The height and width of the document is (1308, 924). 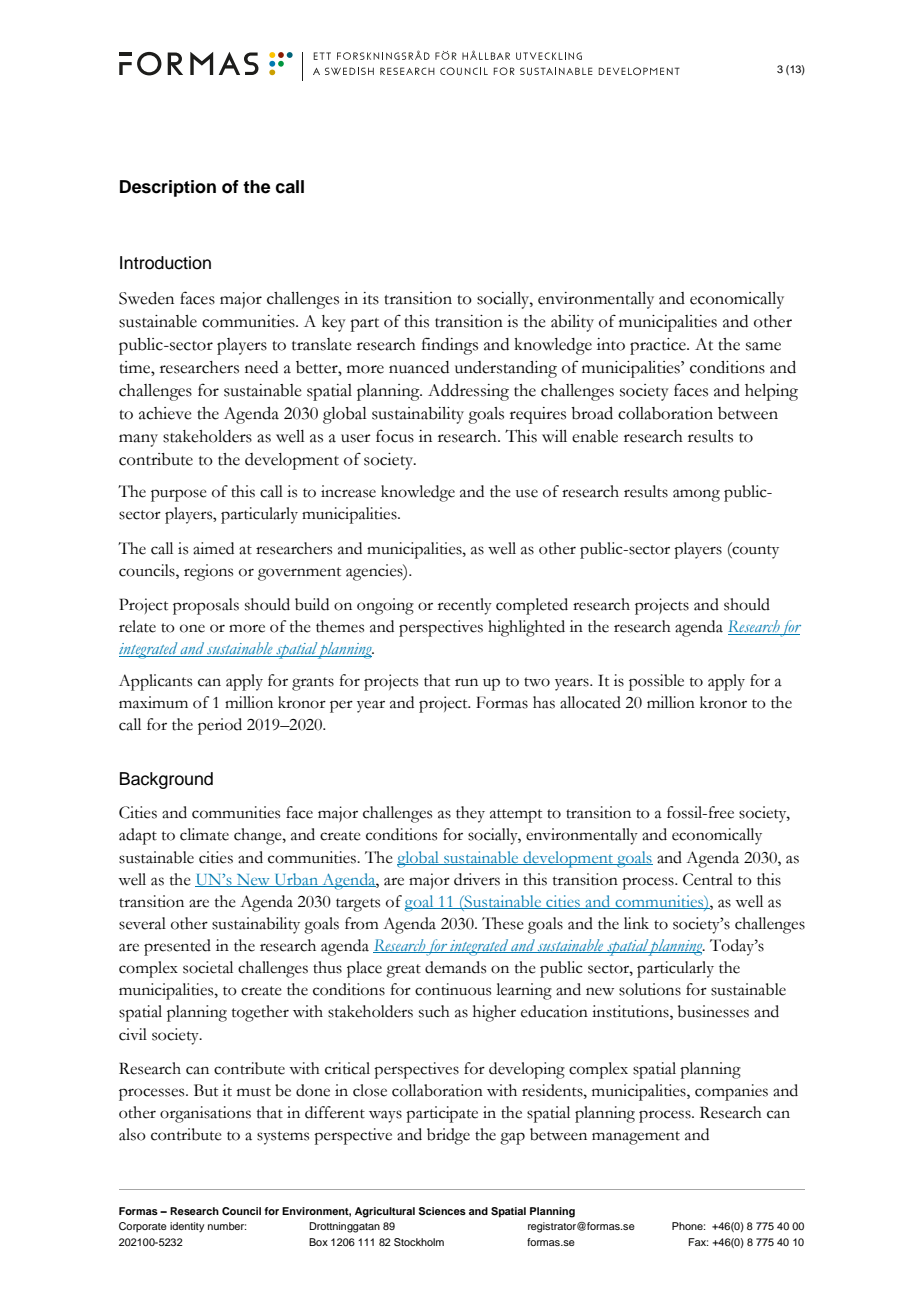 What do you see at coordinates (650, 989) in the document?
I see `solutions` at bounding box center [650, 989].
